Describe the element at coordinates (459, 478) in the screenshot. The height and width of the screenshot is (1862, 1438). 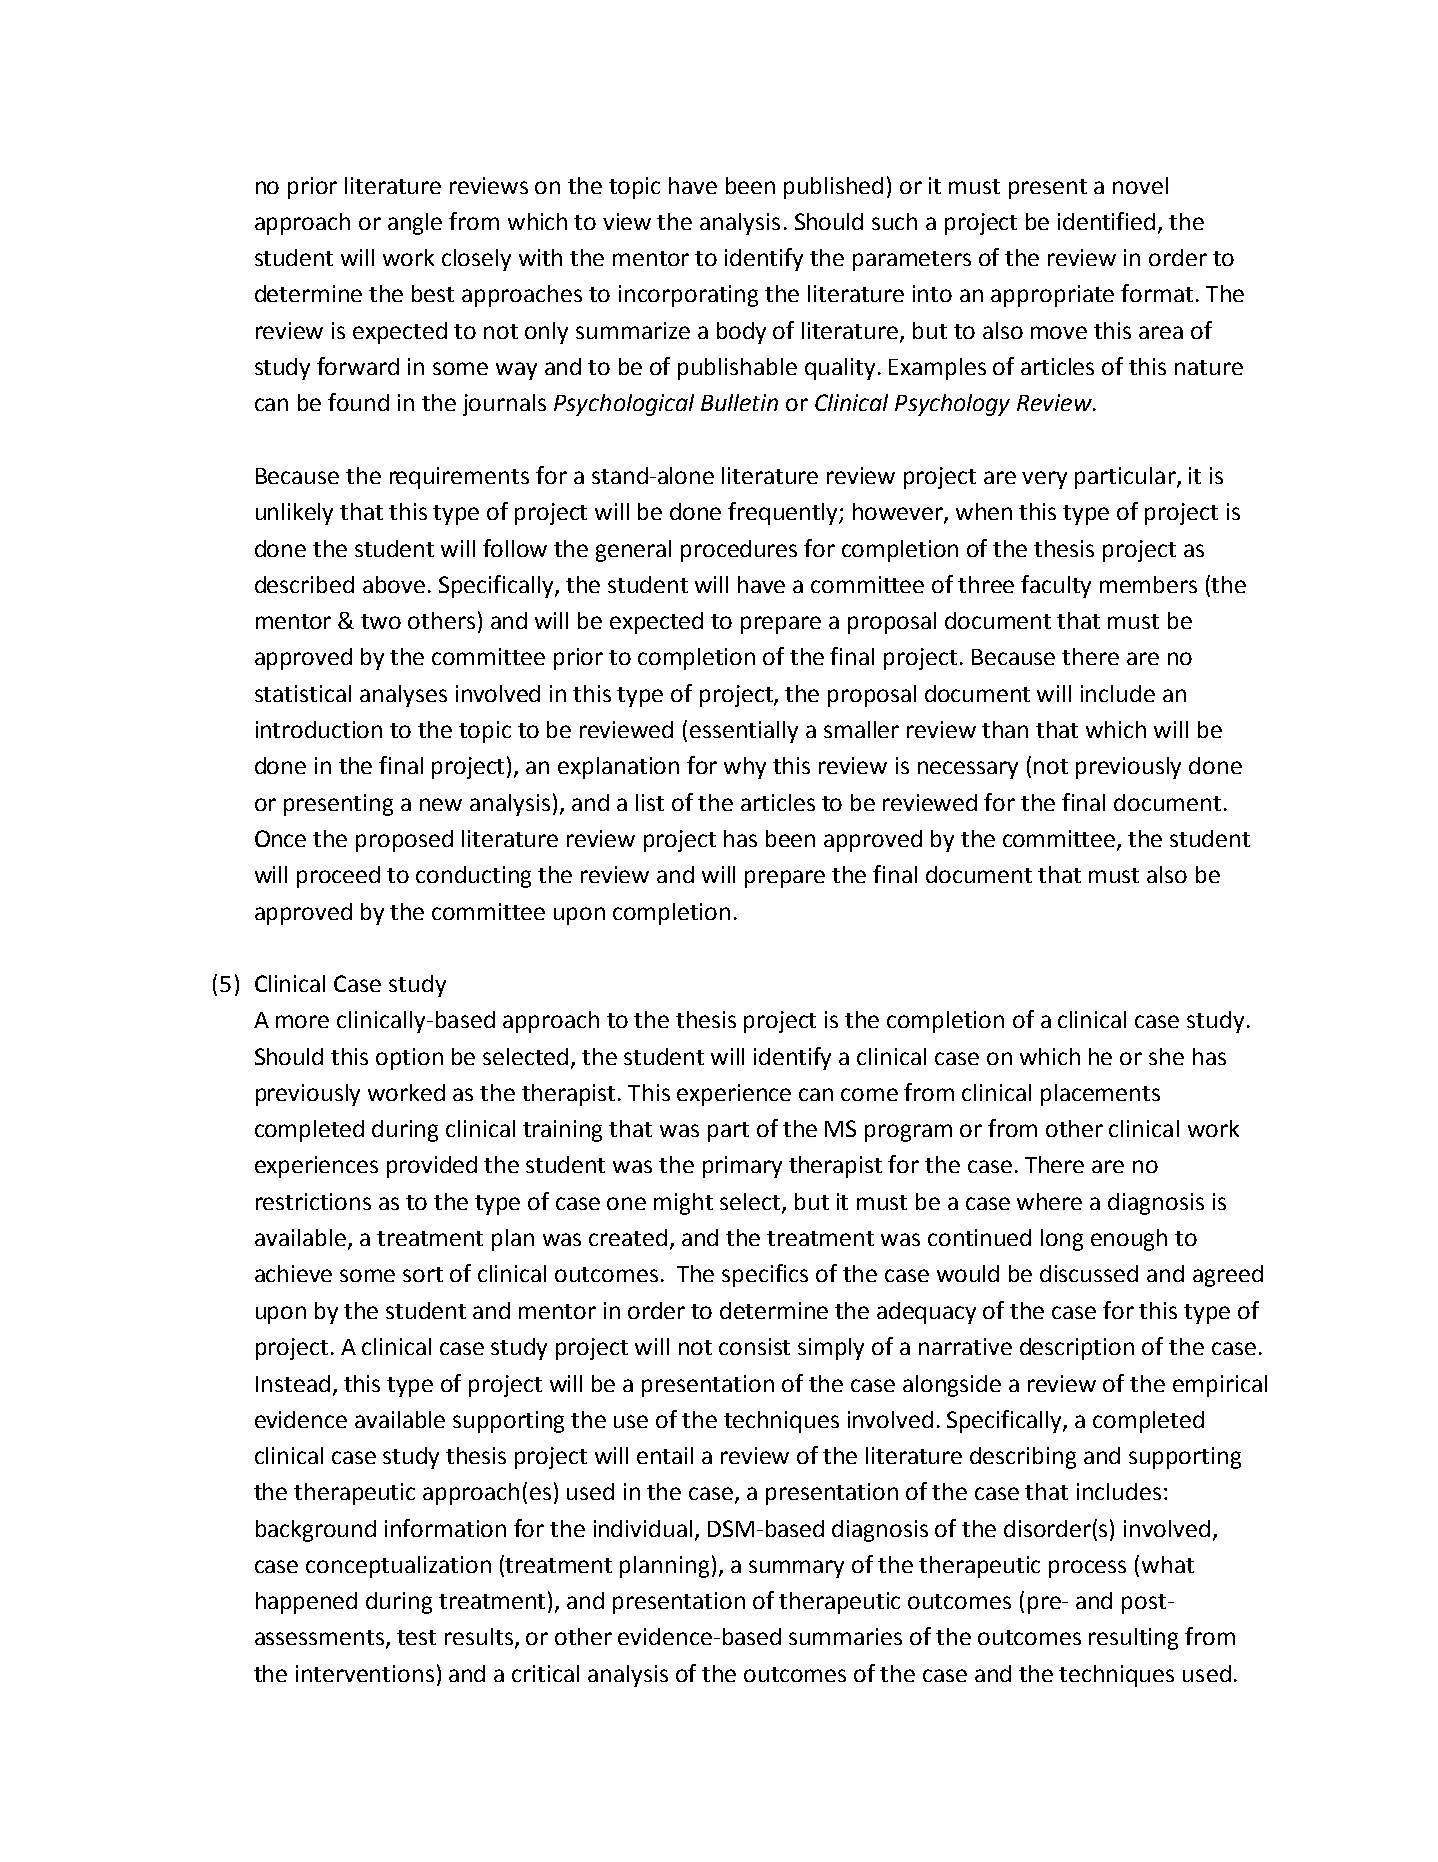
I see `requirements` at that location.
